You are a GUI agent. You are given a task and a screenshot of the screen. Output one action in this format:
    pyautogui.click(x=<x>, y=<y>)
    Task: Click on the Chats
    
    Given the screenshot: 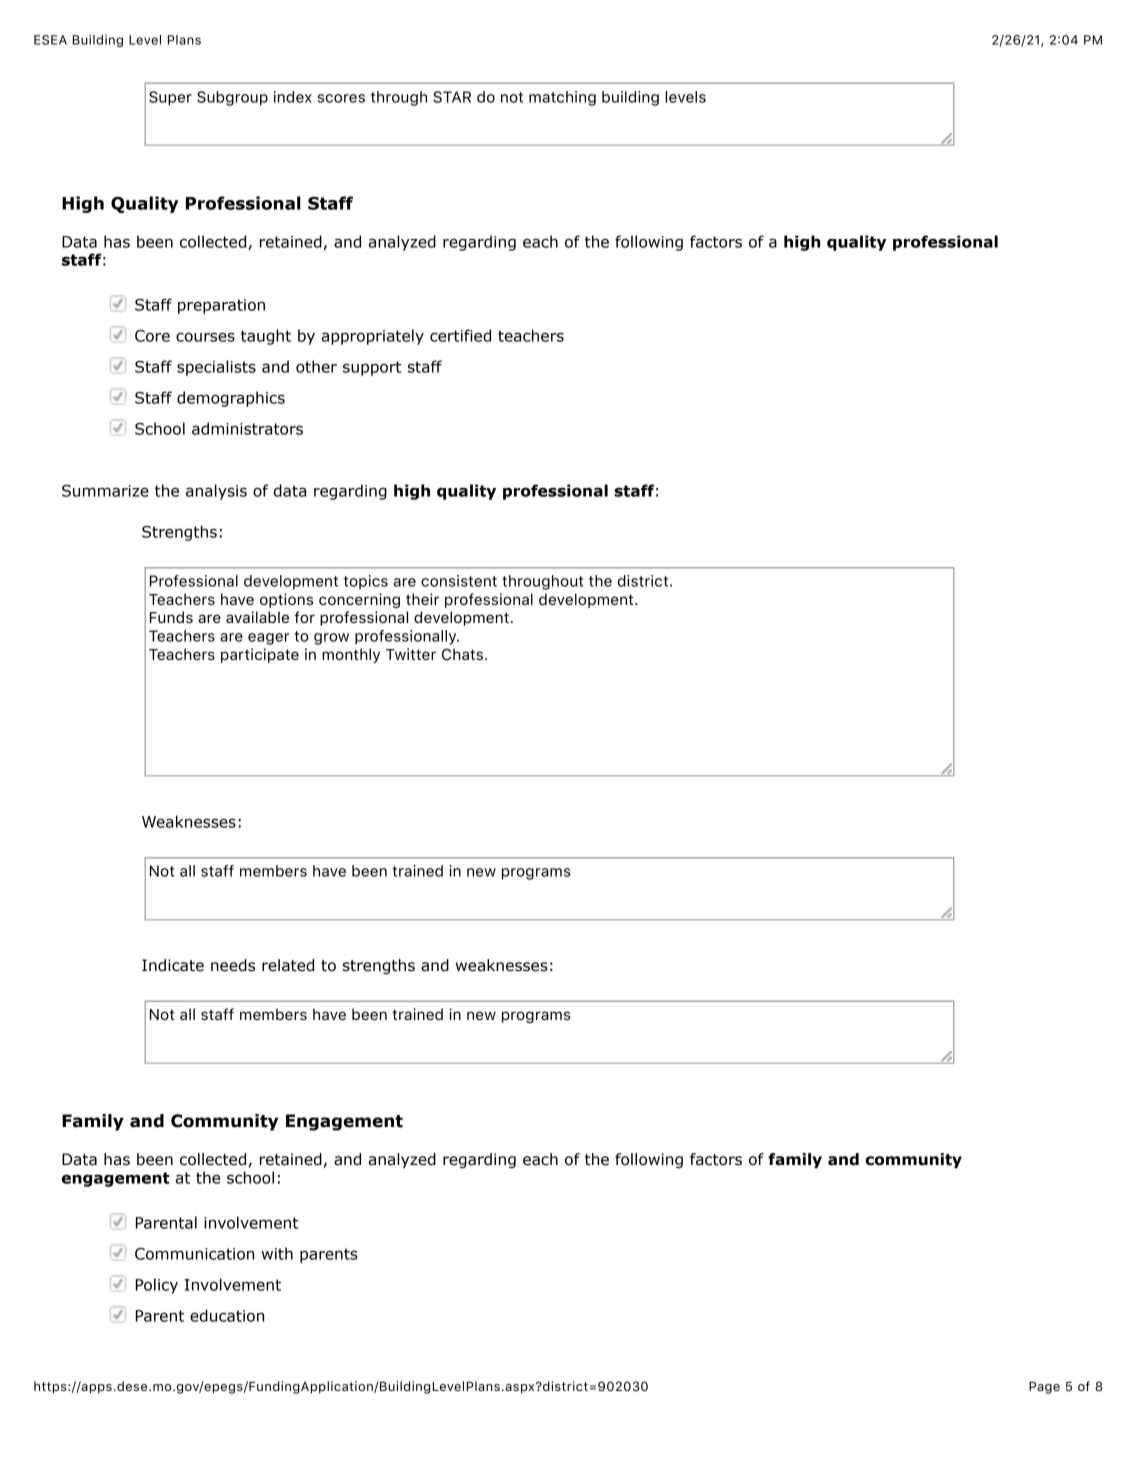 What is the action you would take?
    pyautogui.click(x=462, y=654)
